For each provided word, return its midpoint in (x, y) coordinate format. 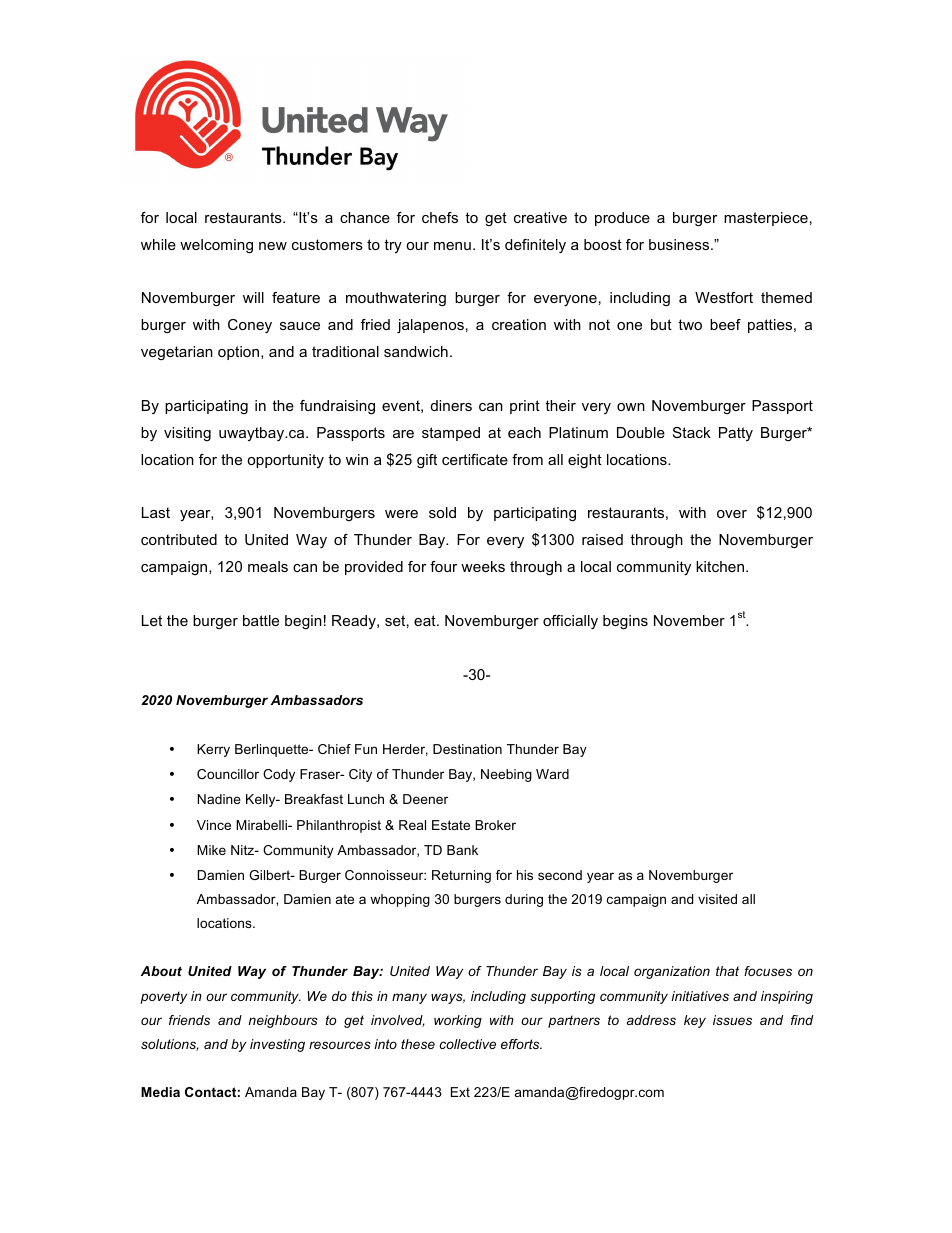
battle (261, 620)
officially (570, 622)
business (680, 244)
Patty (736, 434)
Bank (462, 850)
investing (277, 1045)
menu (452, 246)
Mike (211, 850)
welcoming (216, 246)
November (689, 620)
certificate (475, 459)
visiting (187, 434)
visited (717, 899)
